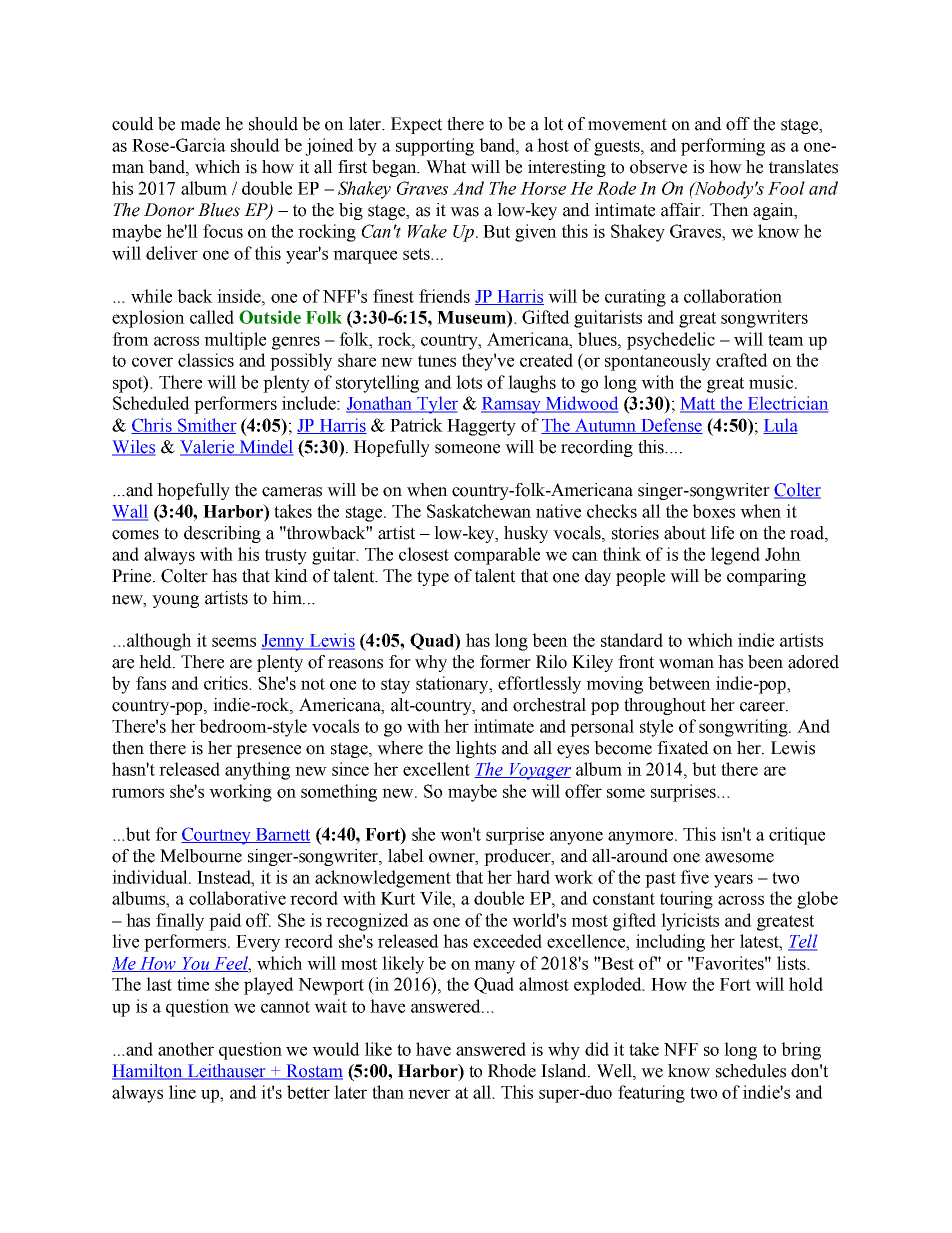 This screenshot has height=1233, width=952. Describe the element at coordinates (694, 877) in the screenshot. I see `five` at that location.
